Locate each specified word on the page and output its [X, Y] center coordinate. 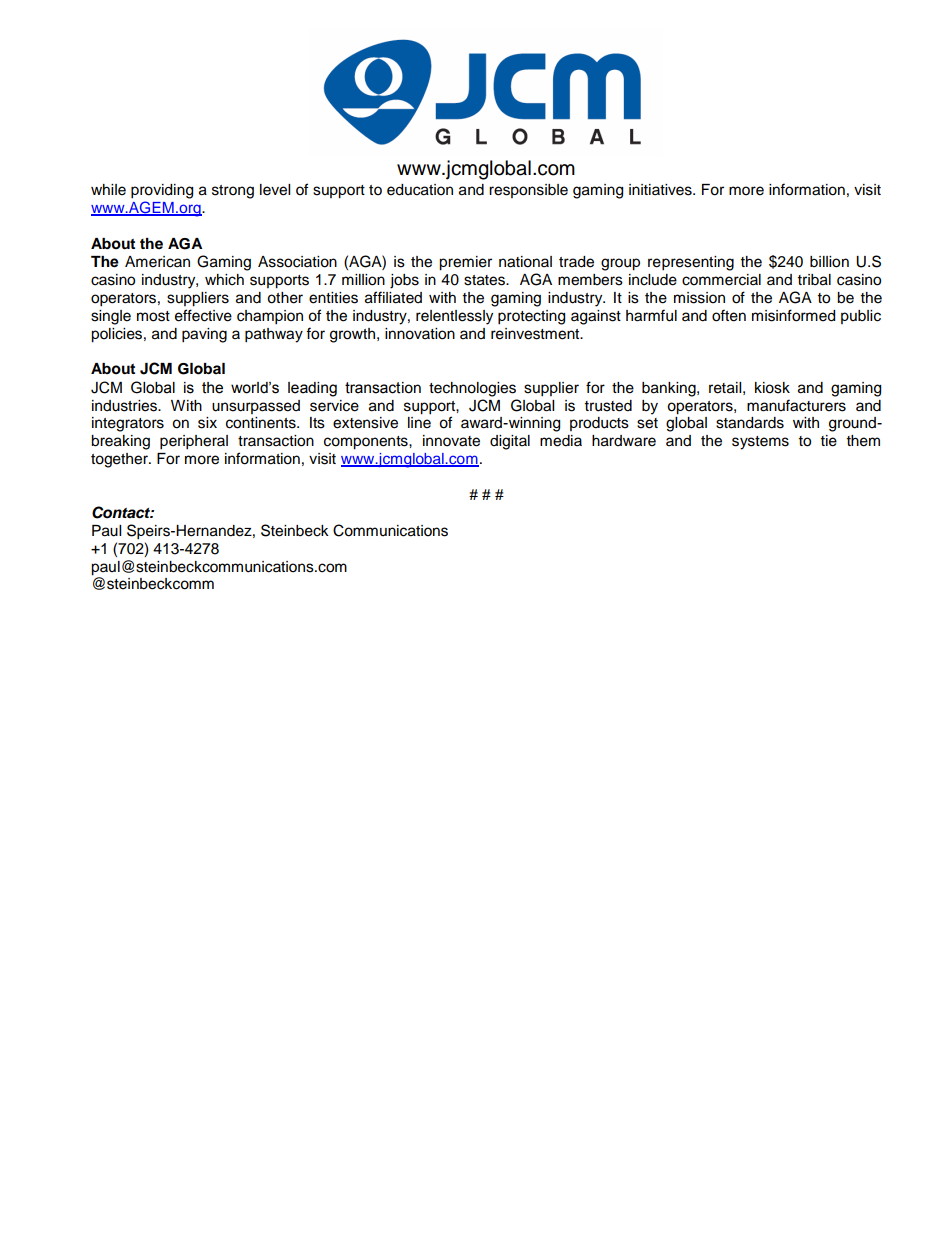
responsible [528, 191]
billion [829, 262]
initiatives [661, 190]
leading [312, 389]
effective [203, 315]
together [120, 460]
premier [465, 263]
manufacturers [796, 405]
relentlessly [454, 317]
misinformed [793, 315]
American [157, 262]
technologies [472, 389]
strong [233, 192]
